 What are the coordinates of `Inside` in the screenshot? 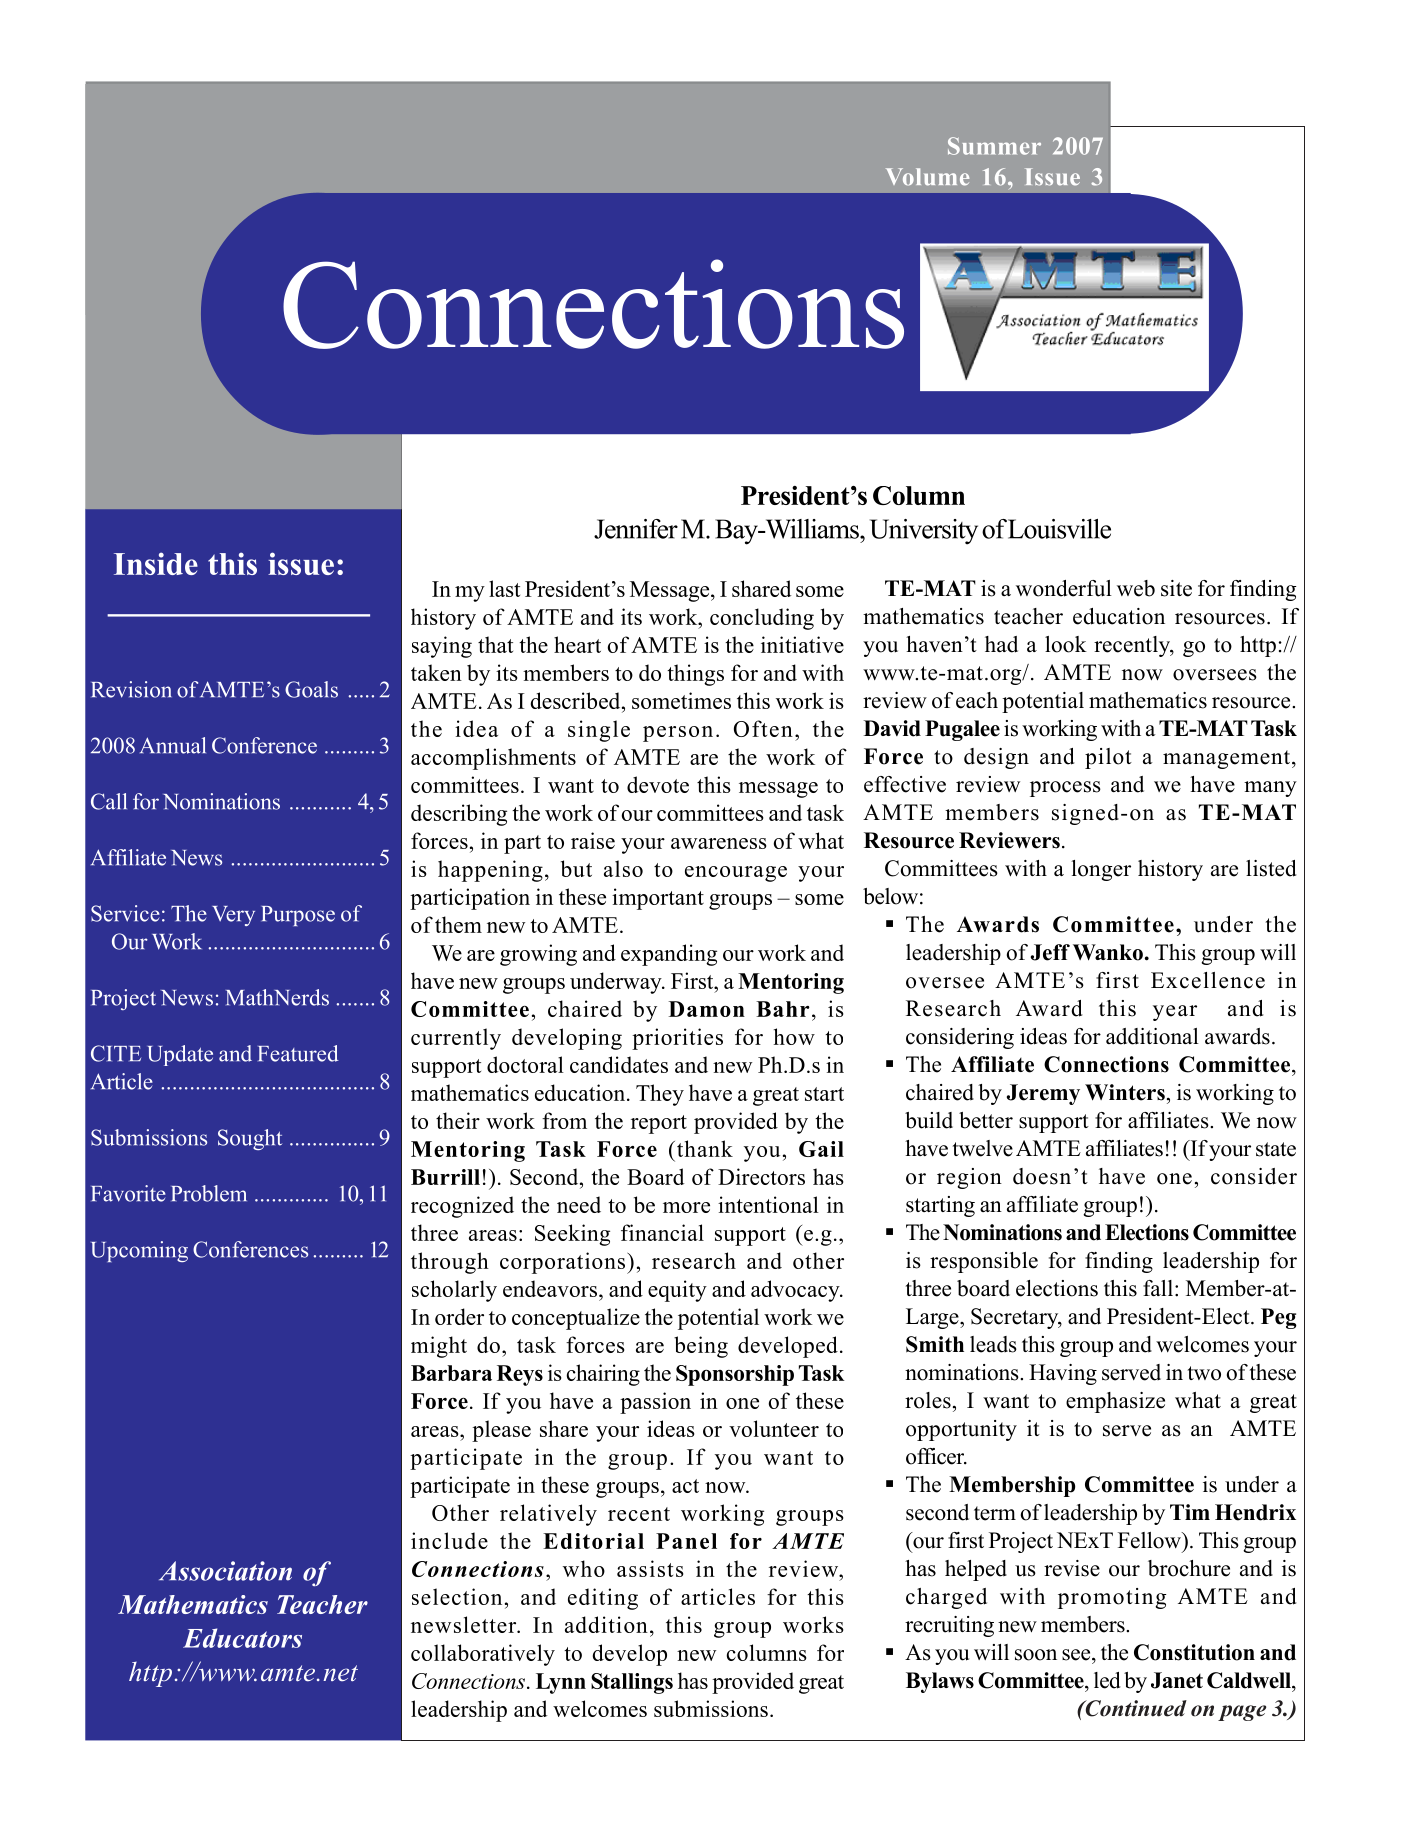 It's located at (156, 563).
